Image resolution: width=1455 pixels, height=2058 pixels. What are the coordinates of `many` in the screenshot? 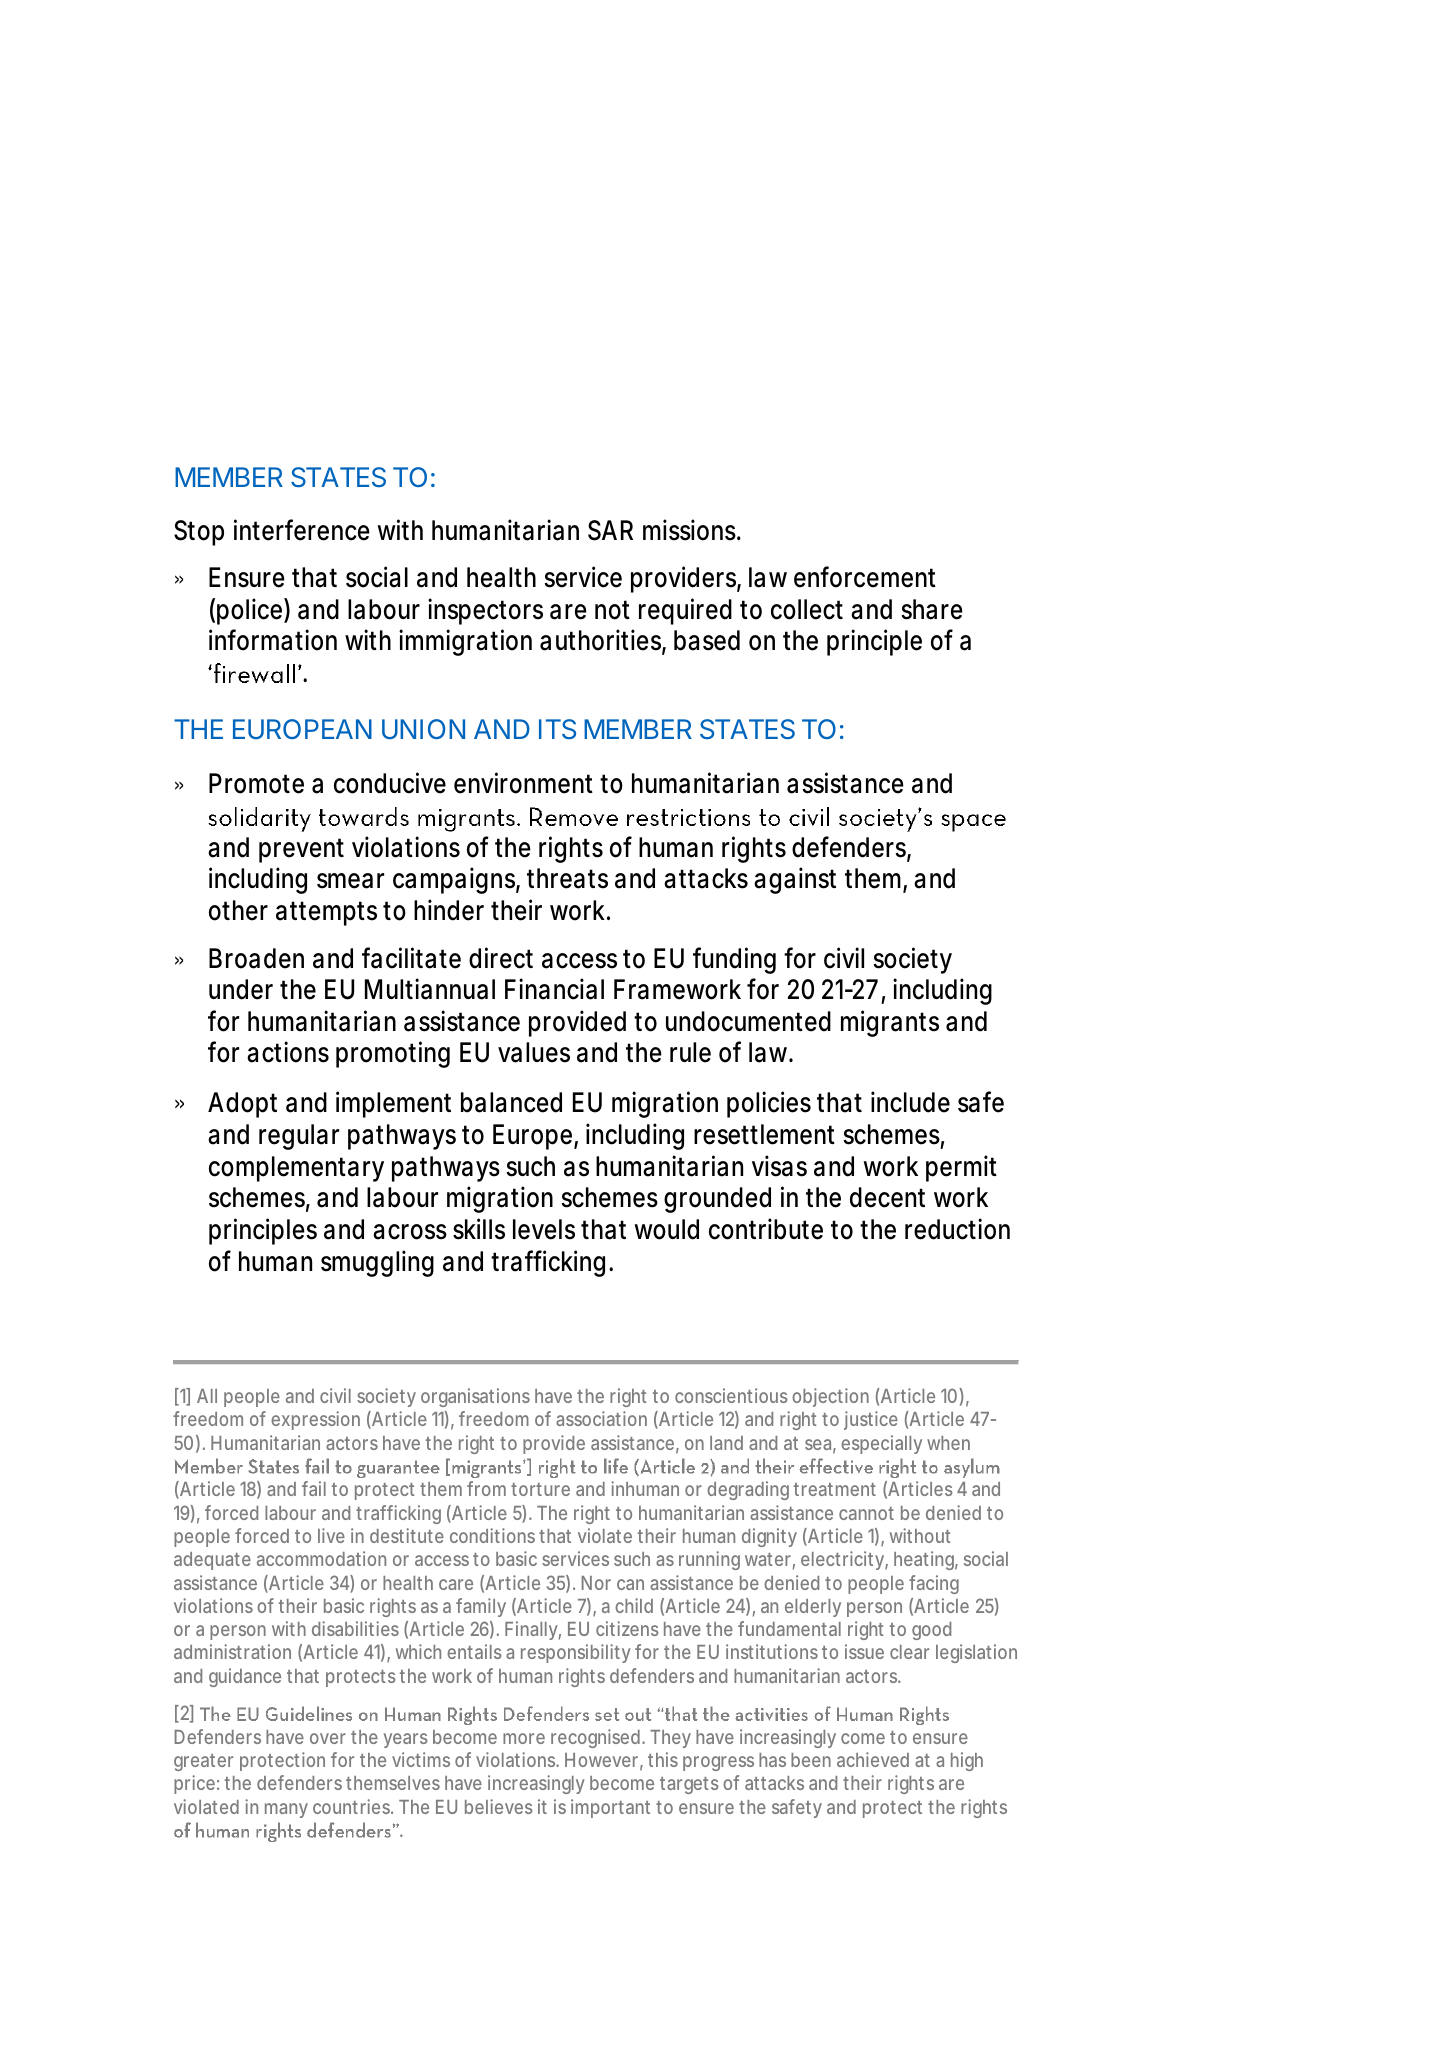 It's located at (286, 1810).
